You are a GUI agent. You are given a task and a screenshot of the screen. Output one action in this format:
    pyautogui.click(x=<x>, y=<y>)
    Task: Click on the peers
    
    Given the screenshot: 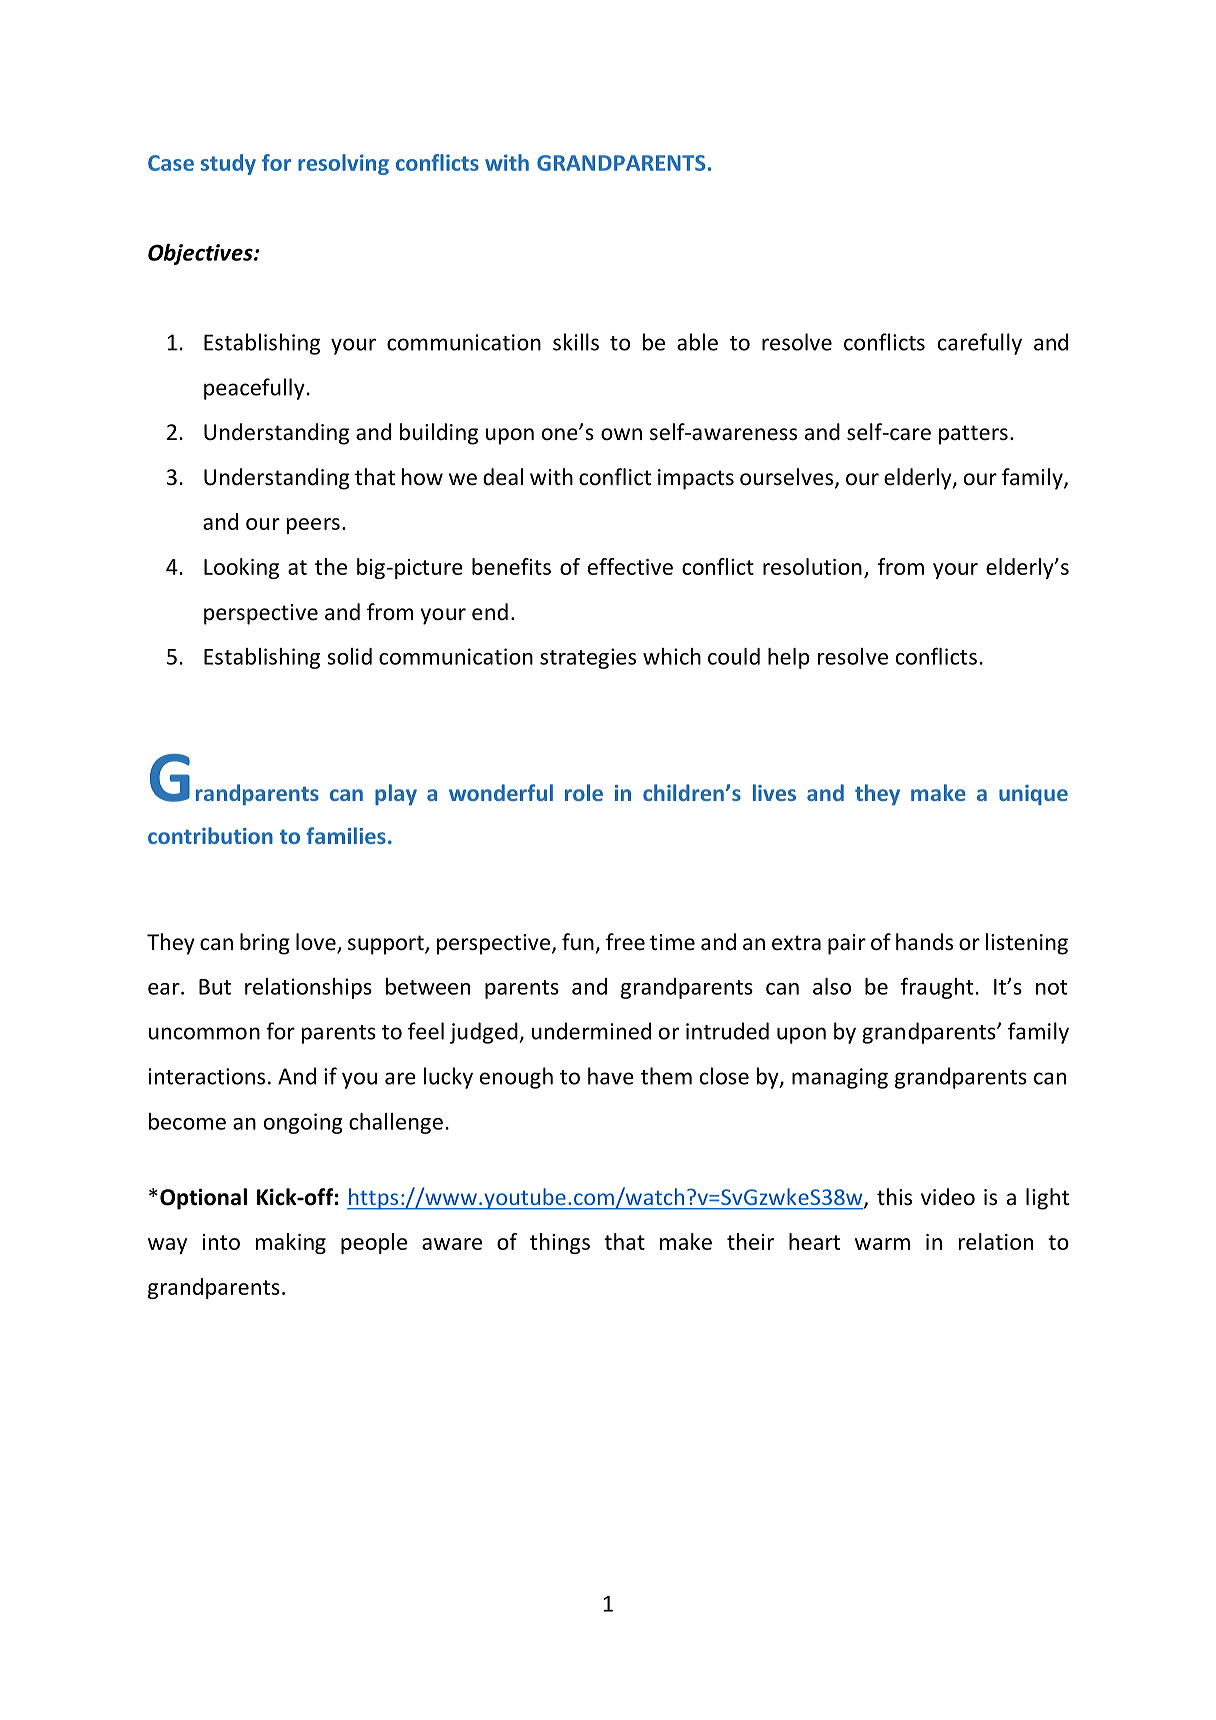 What is the action you would take?
    pyautogui.click(x=313, y=526)
